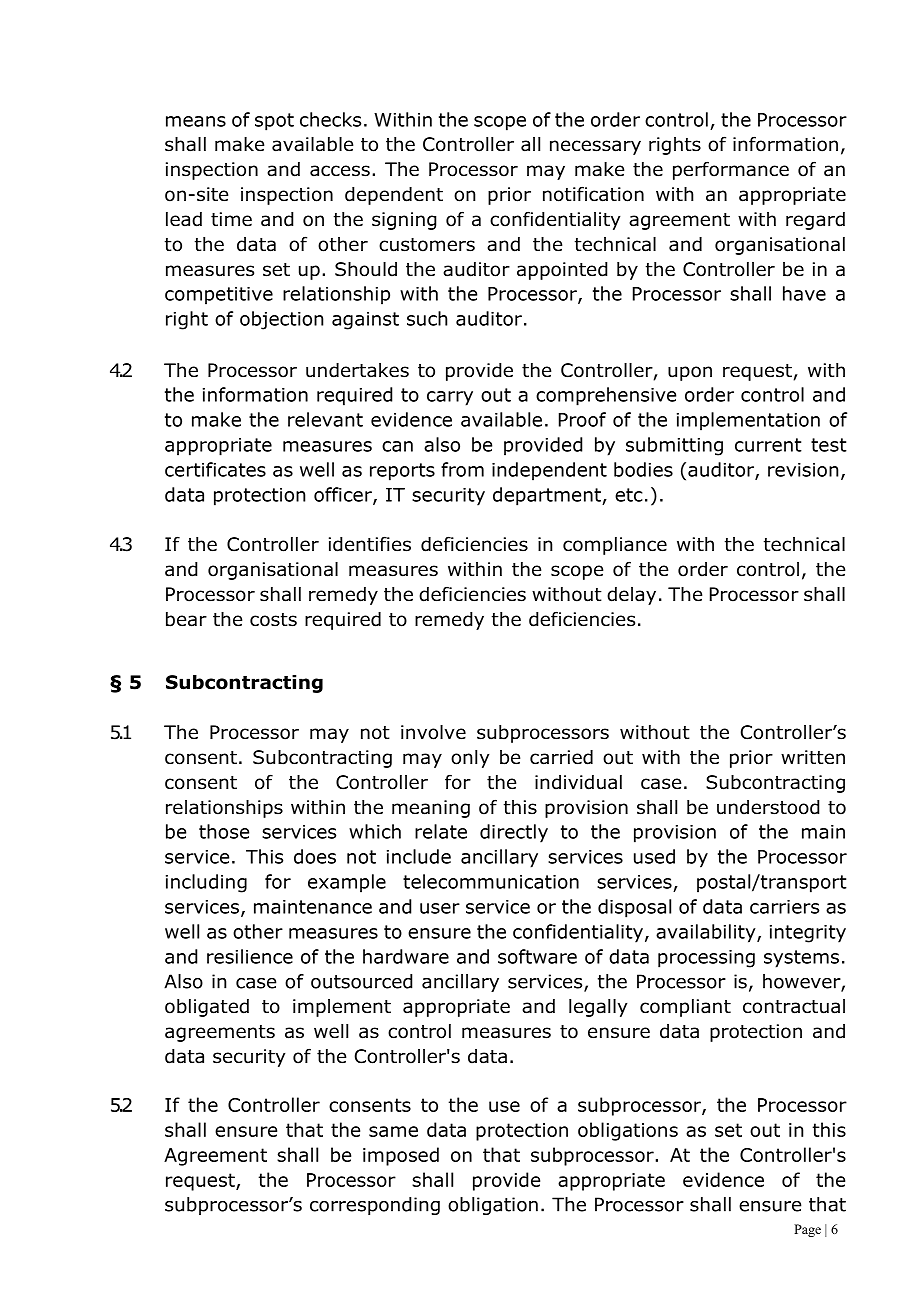 This page has height=1308, width=924. I want to click on understood, so click(768, 807).
